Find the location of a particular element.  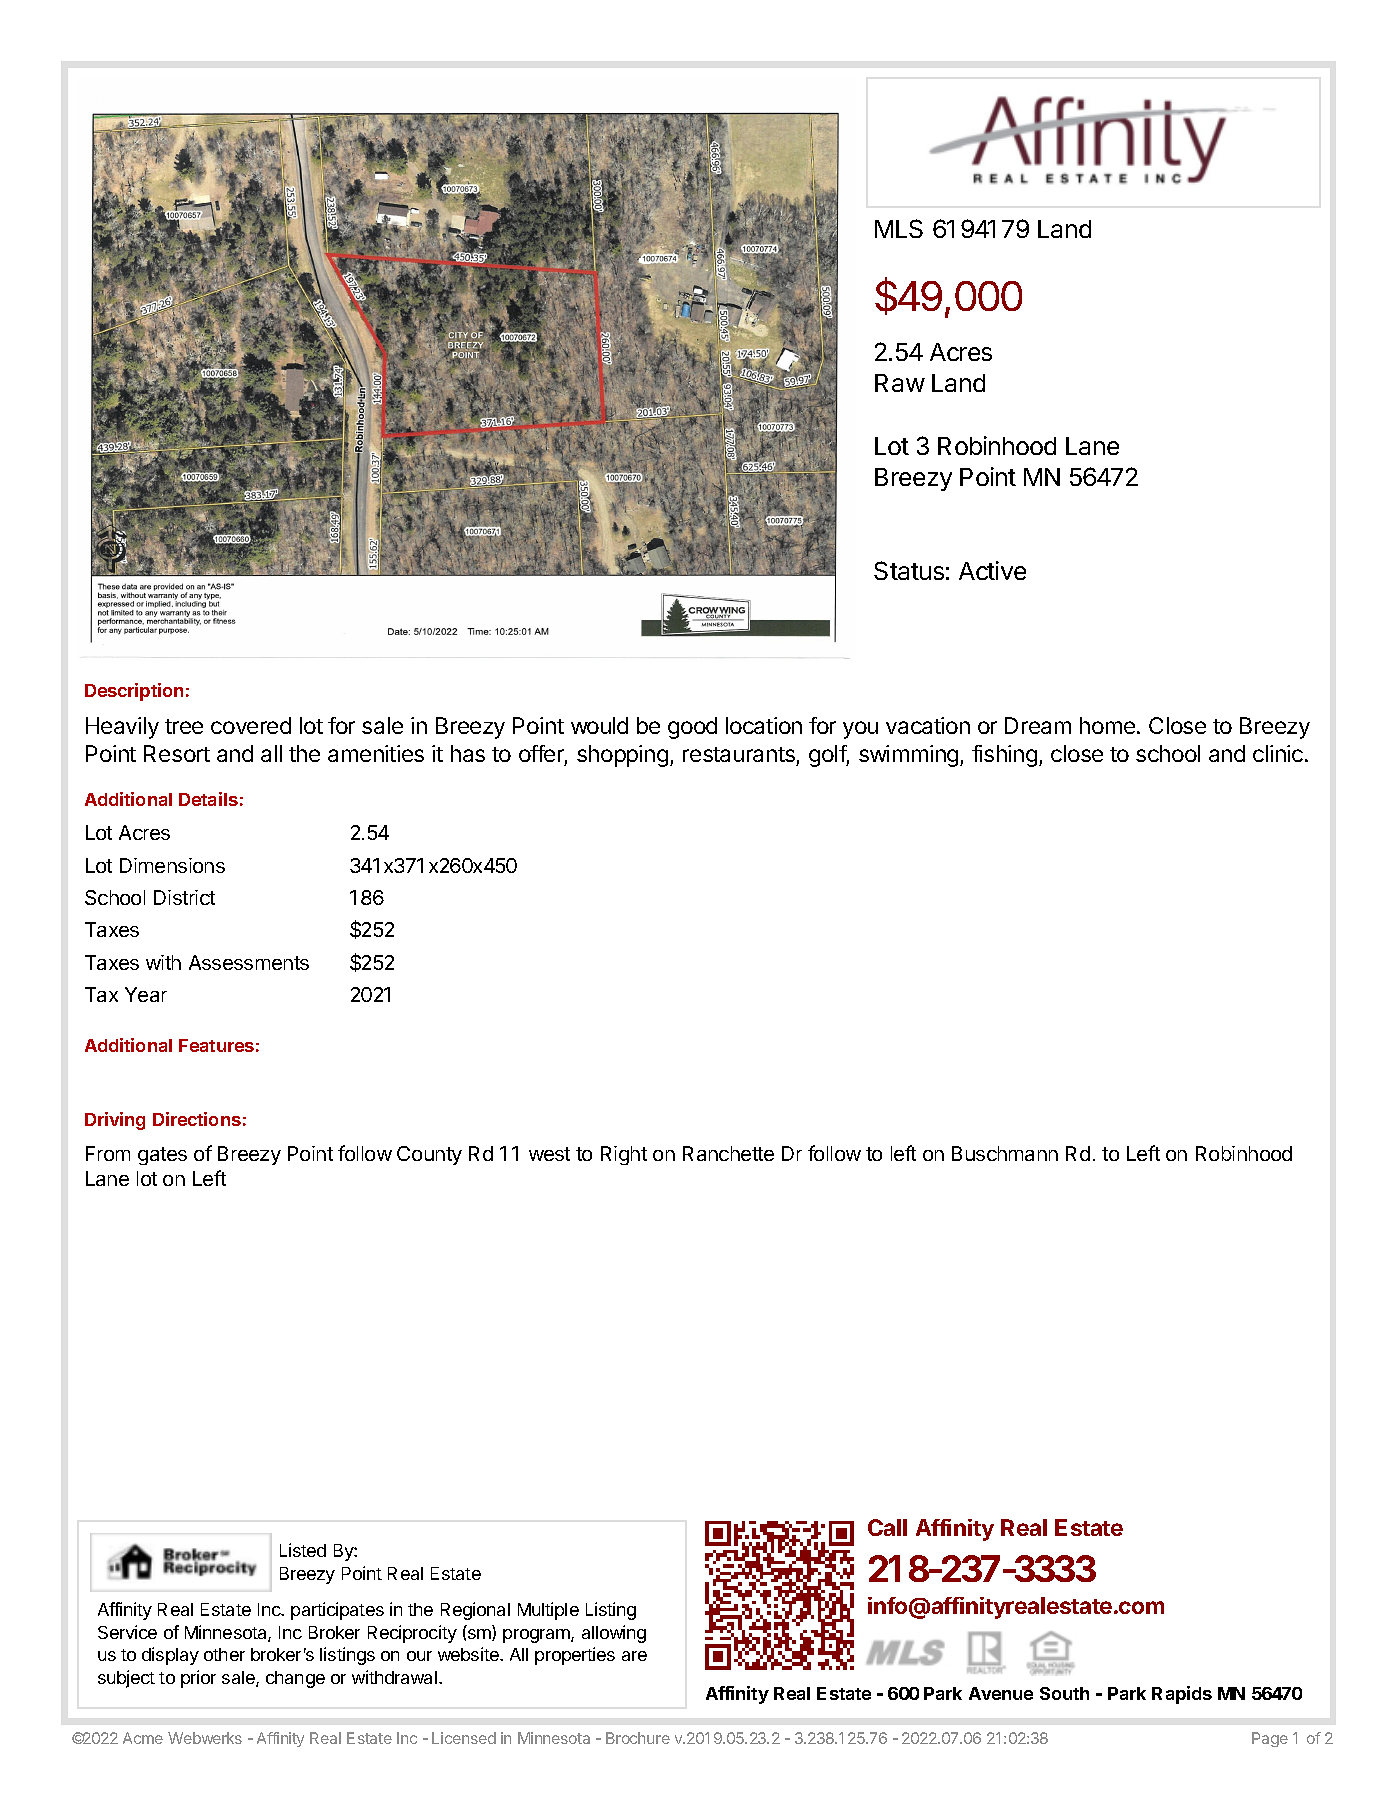

are is located at coordinates (634, 1656).
